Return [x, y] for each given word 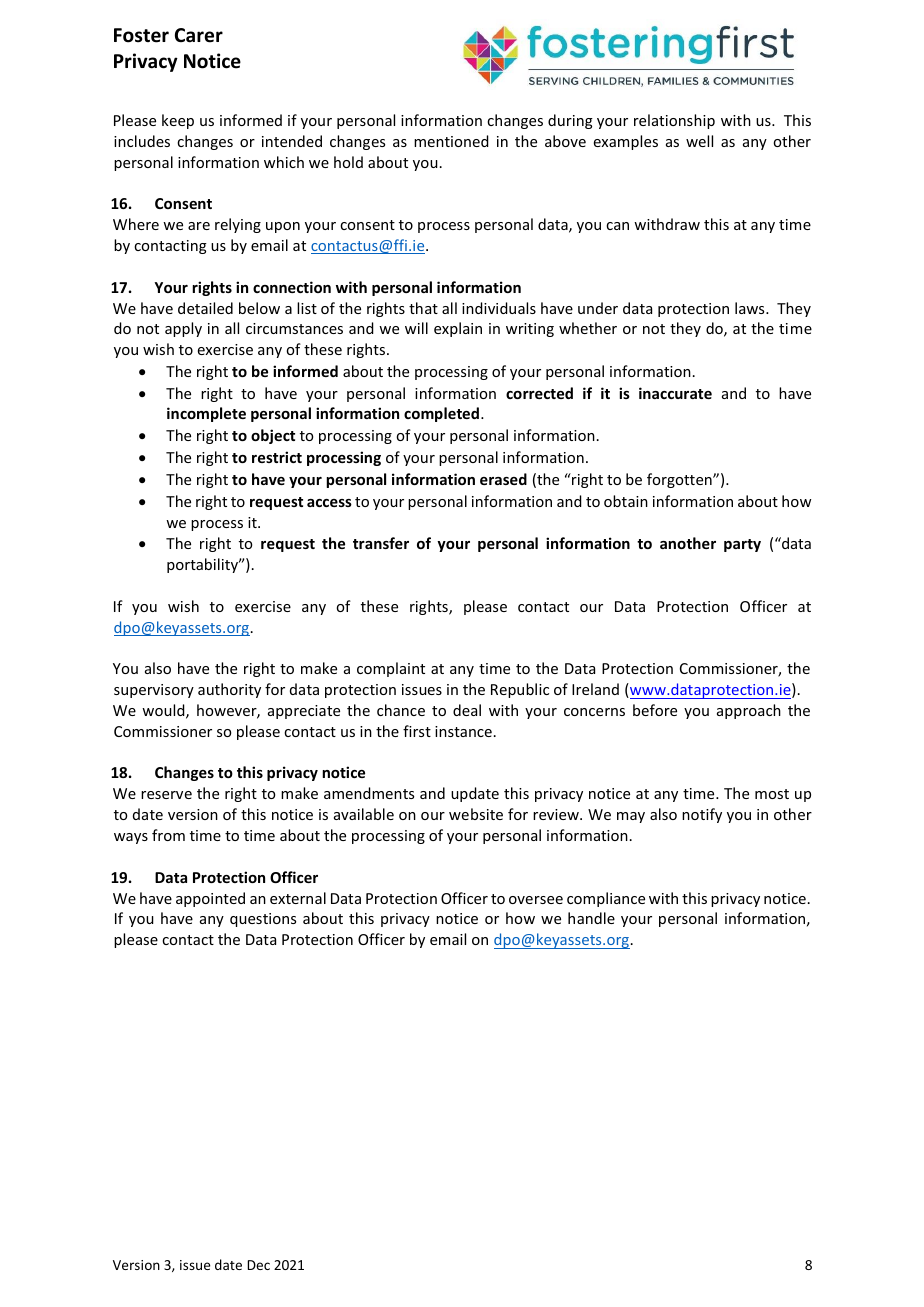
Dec [258, 1265]
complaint [391, 669]
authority [229, 690]
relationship [674, 121]
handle [591, 918]
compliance [606, 899]
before [655, 710]
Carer [199, 35]
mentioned [451, 141]
